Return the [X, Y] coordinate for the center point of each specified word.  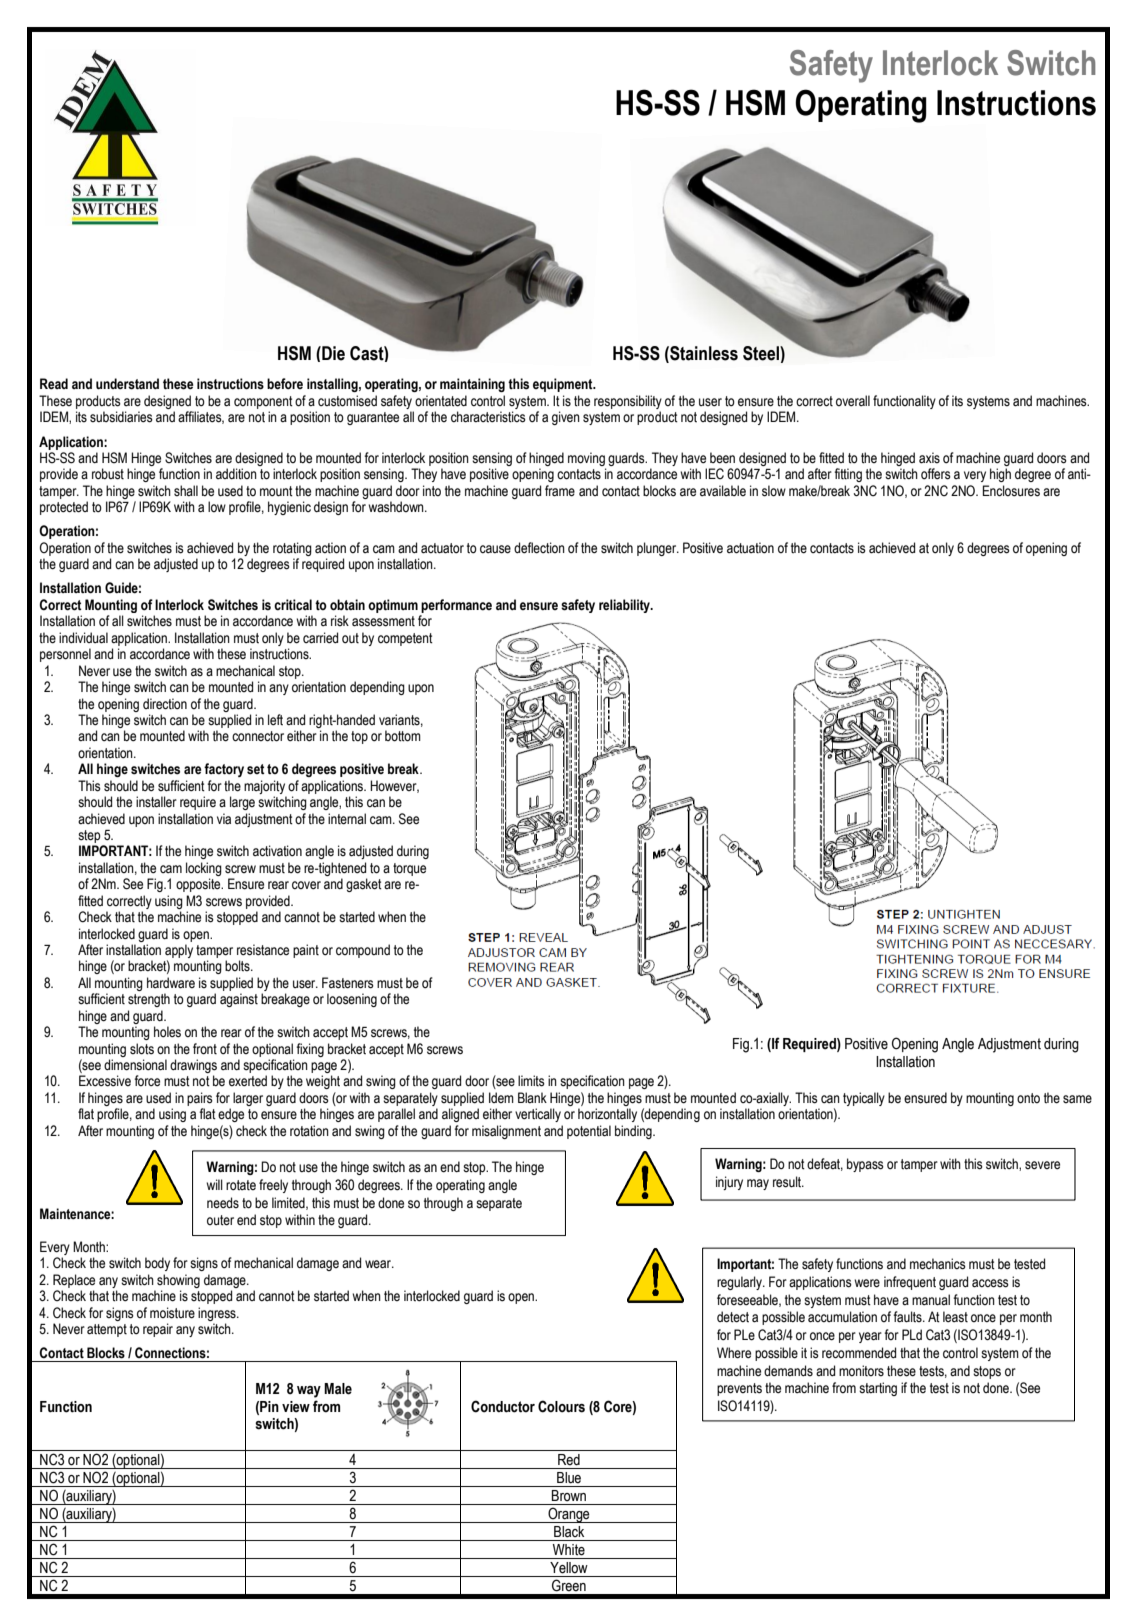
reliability [625, 606]
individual [83, 638]
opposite [199, 885]
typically [864, 1099]
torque [409, 869]
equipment [564, 385]
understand [127, 384]
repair [158, 1330]
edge [231, 1115]
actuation [750, 548]
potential [589, 1132]
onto [1028, 1098]
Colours [561, 1406]
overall [853, 400]
